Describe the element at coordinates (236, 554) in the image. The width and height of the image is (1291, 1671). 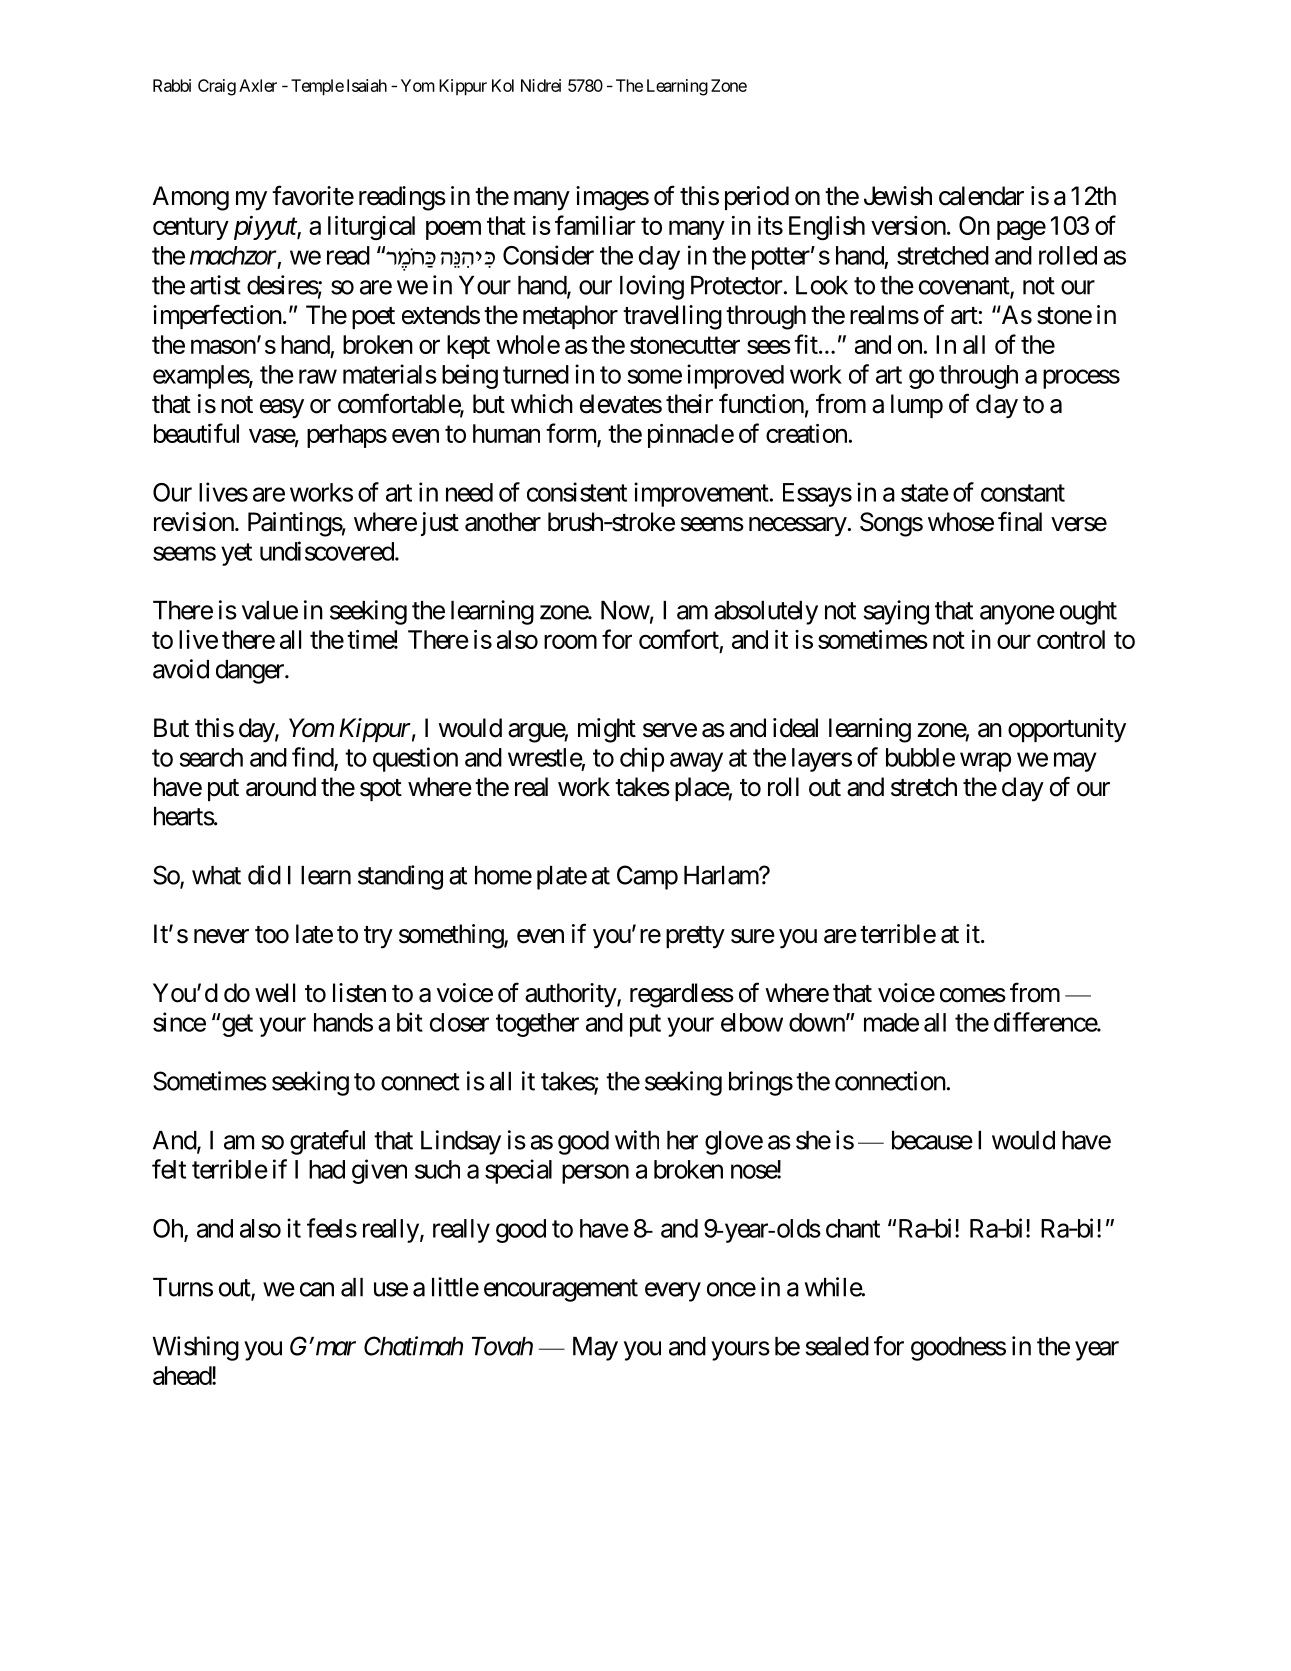
I see `yet` at that location.
